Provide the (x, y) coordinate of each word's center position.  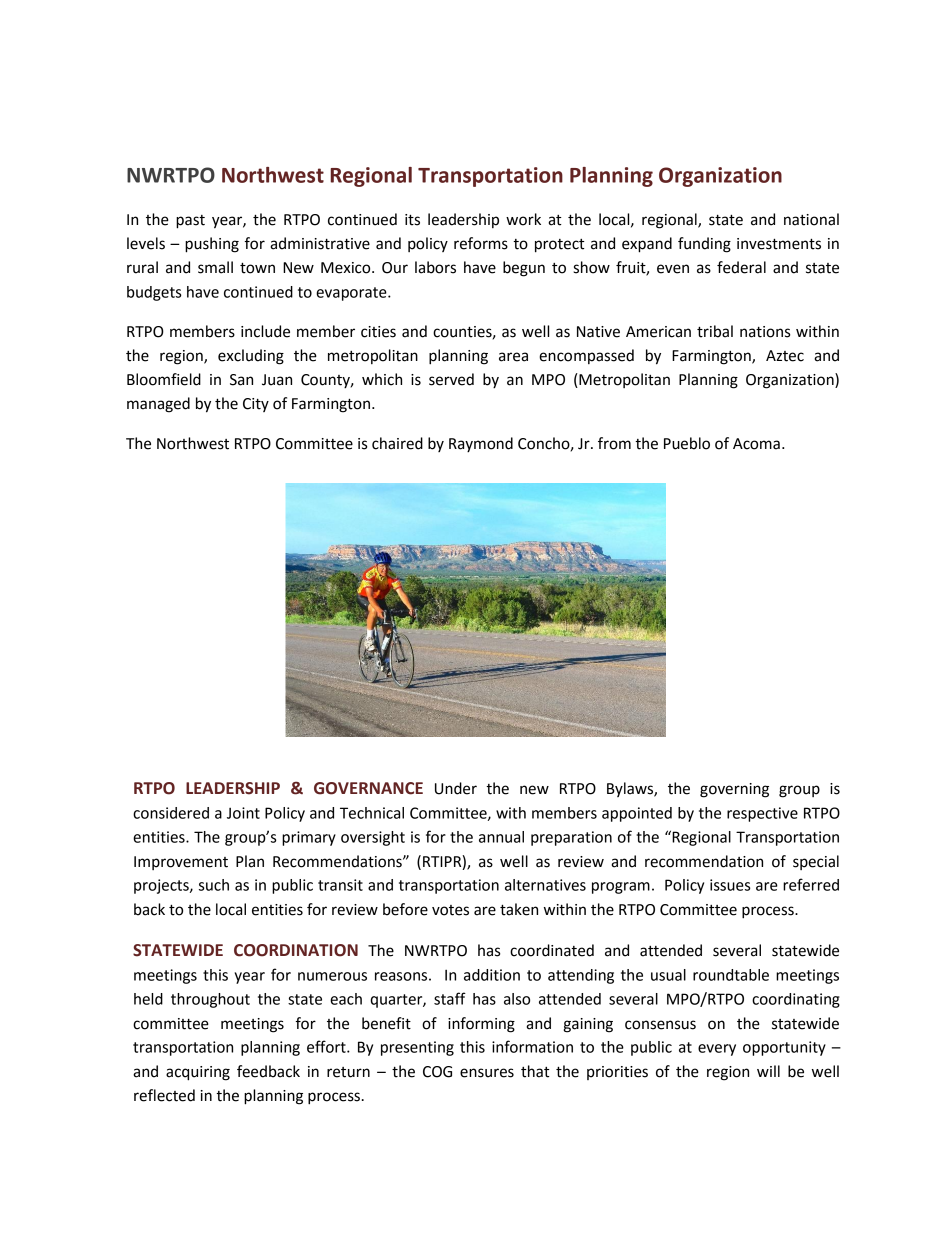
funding (704, 245)
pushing (212, 245)
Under (456, 788)
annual (501, 837)
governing (734, 790)
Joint (243, 813)
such (214, 885)
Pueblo (687, 443)
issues (730, 885)
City (256, 405)
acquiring (198, 1073)
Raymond (481, 444)
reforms (481, 243)
